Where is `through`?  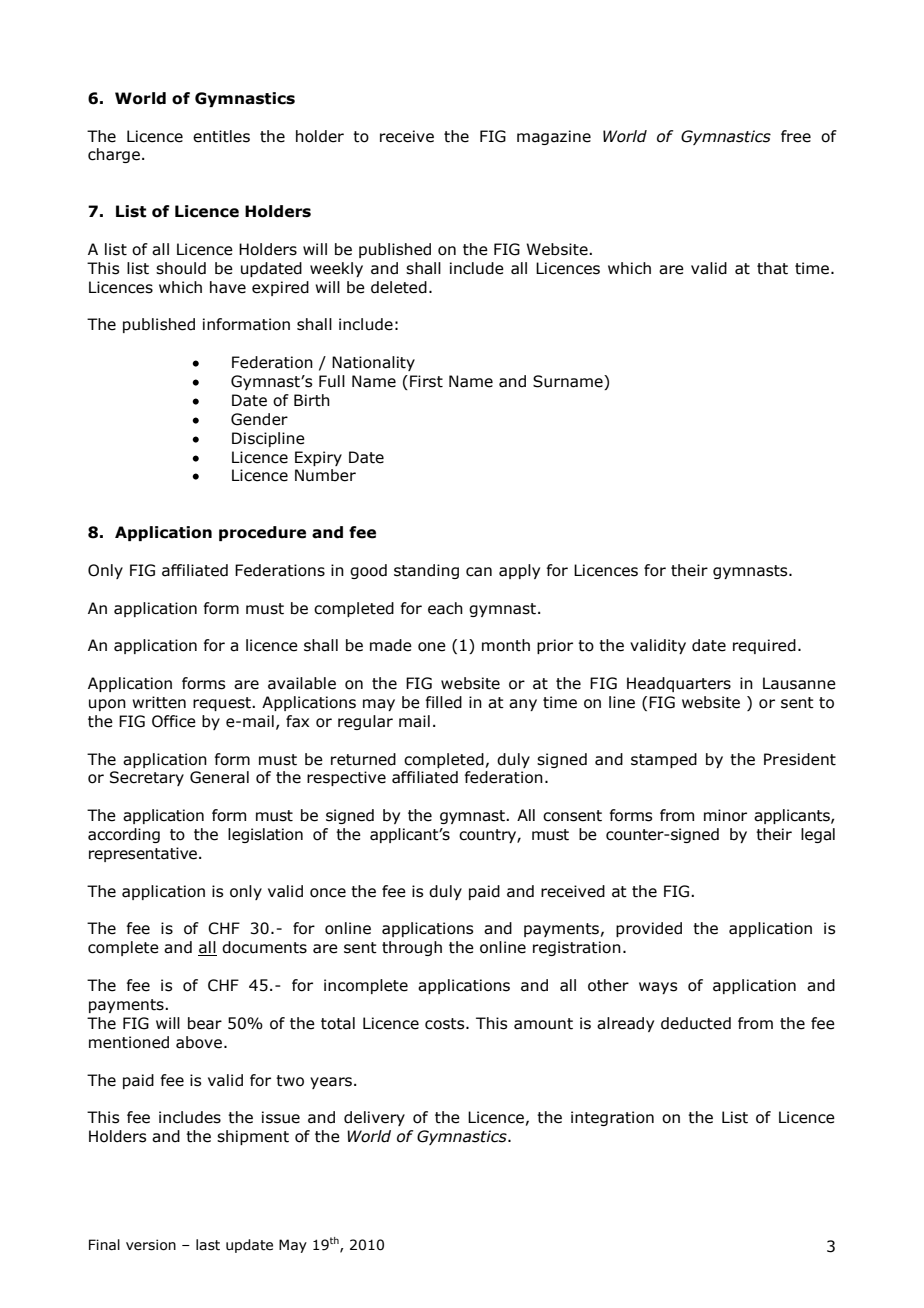
through is located at coordinates (412, 948).
